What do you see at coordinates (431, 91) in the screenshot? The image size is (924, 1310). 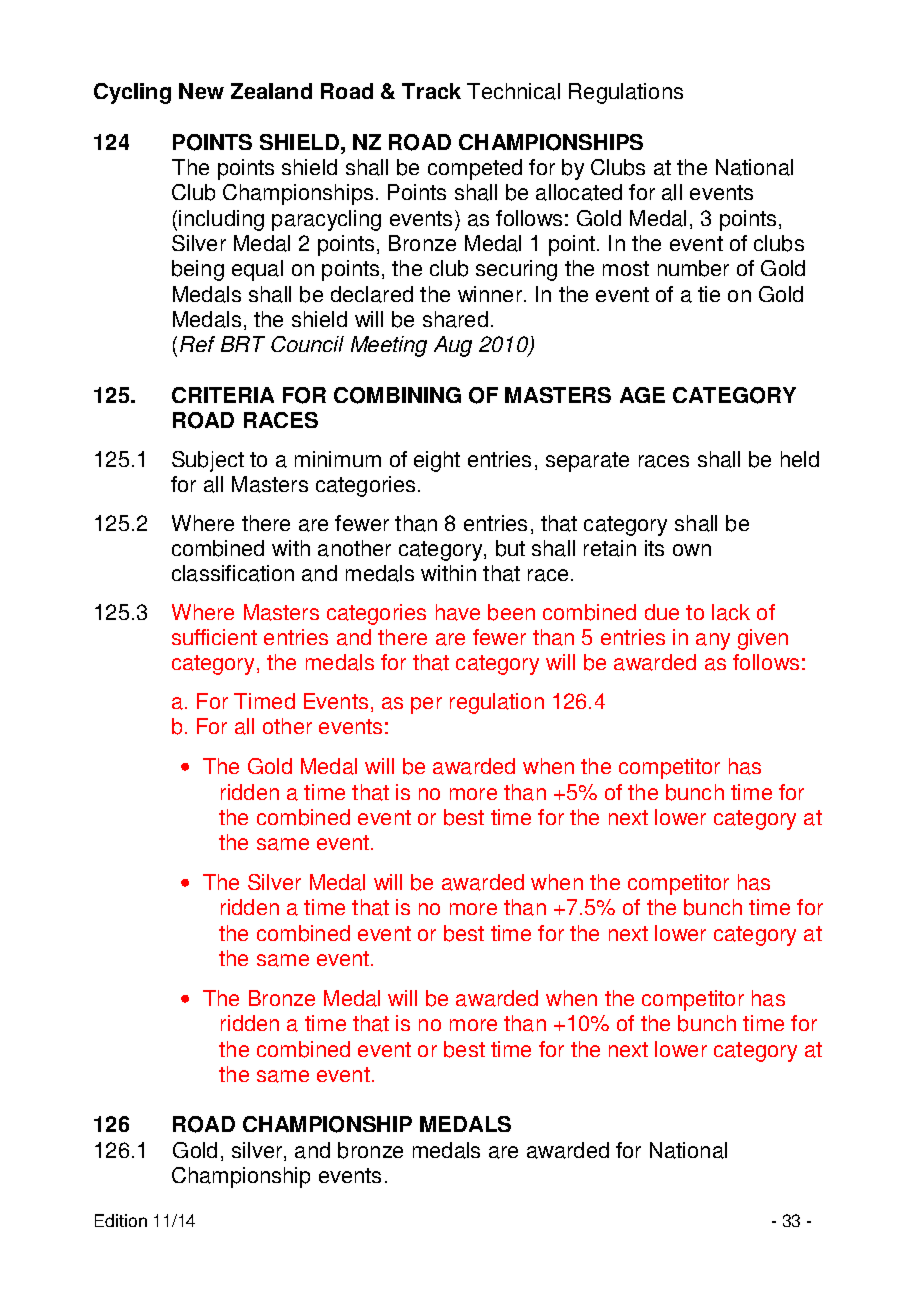 I see `Track` at bounding box center [431, 91].
